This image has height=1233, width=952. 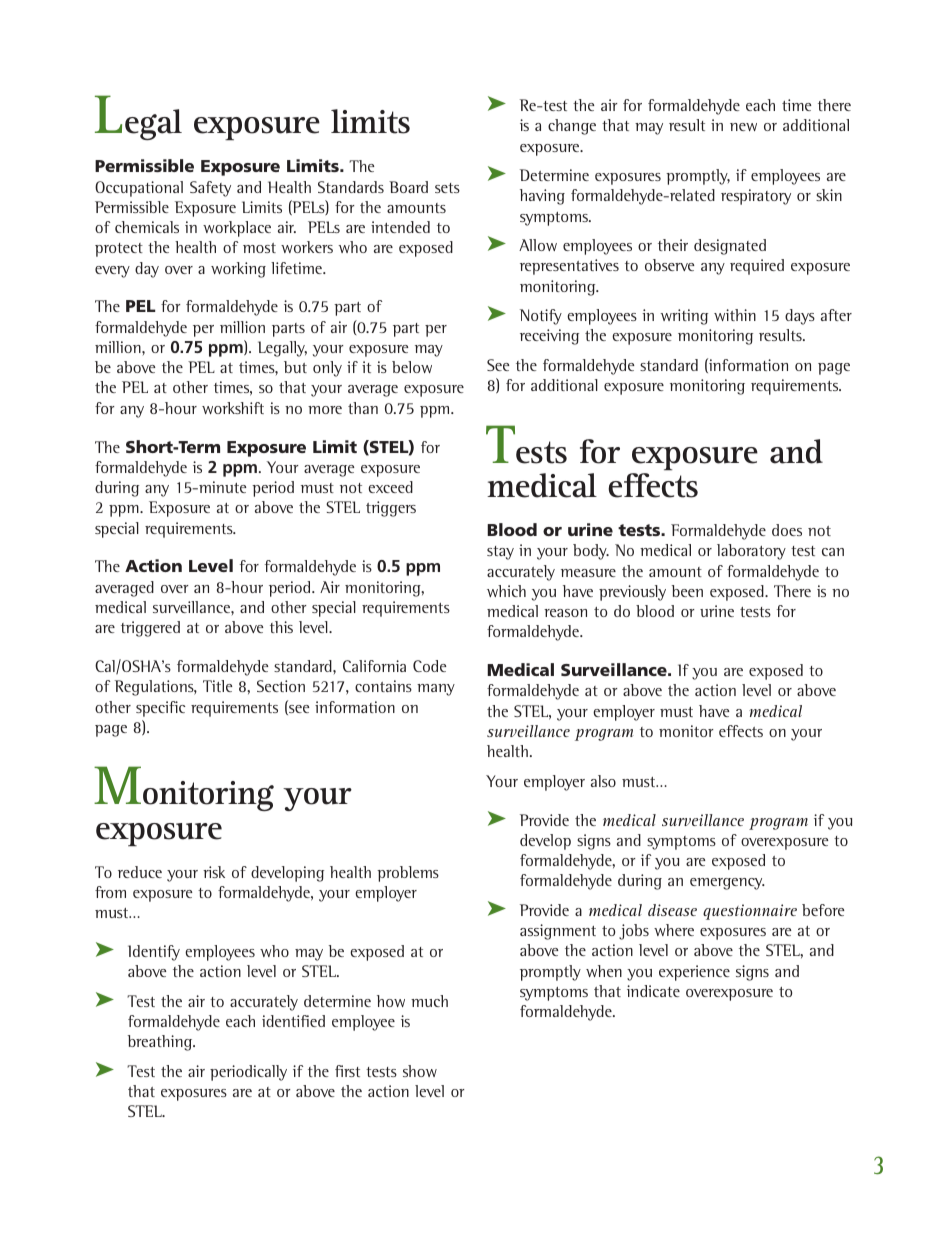 I want to click on been, so click(x=687, y=591).
